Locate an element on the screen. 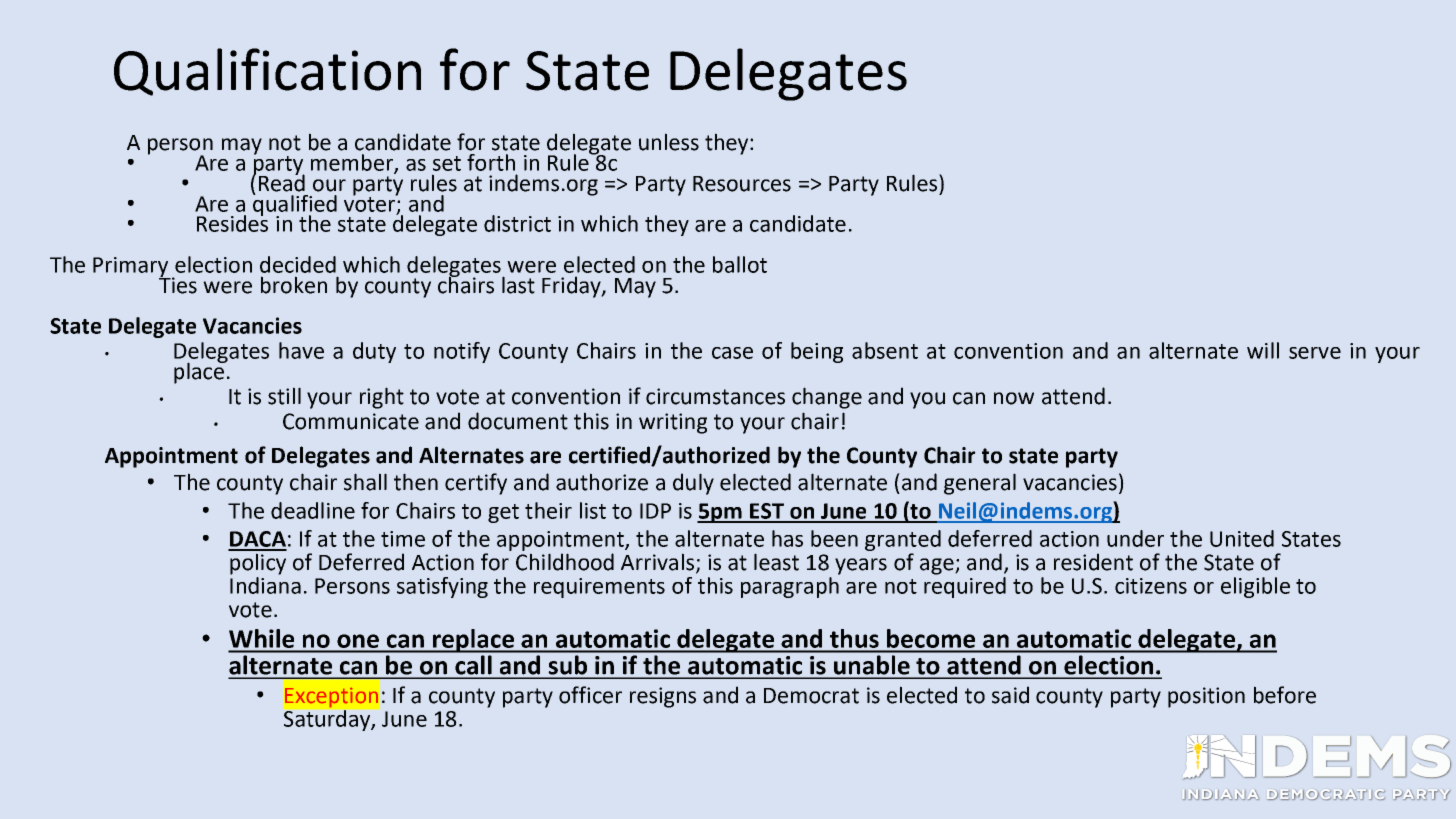  Indiana is located at coordinates (265, 585).
